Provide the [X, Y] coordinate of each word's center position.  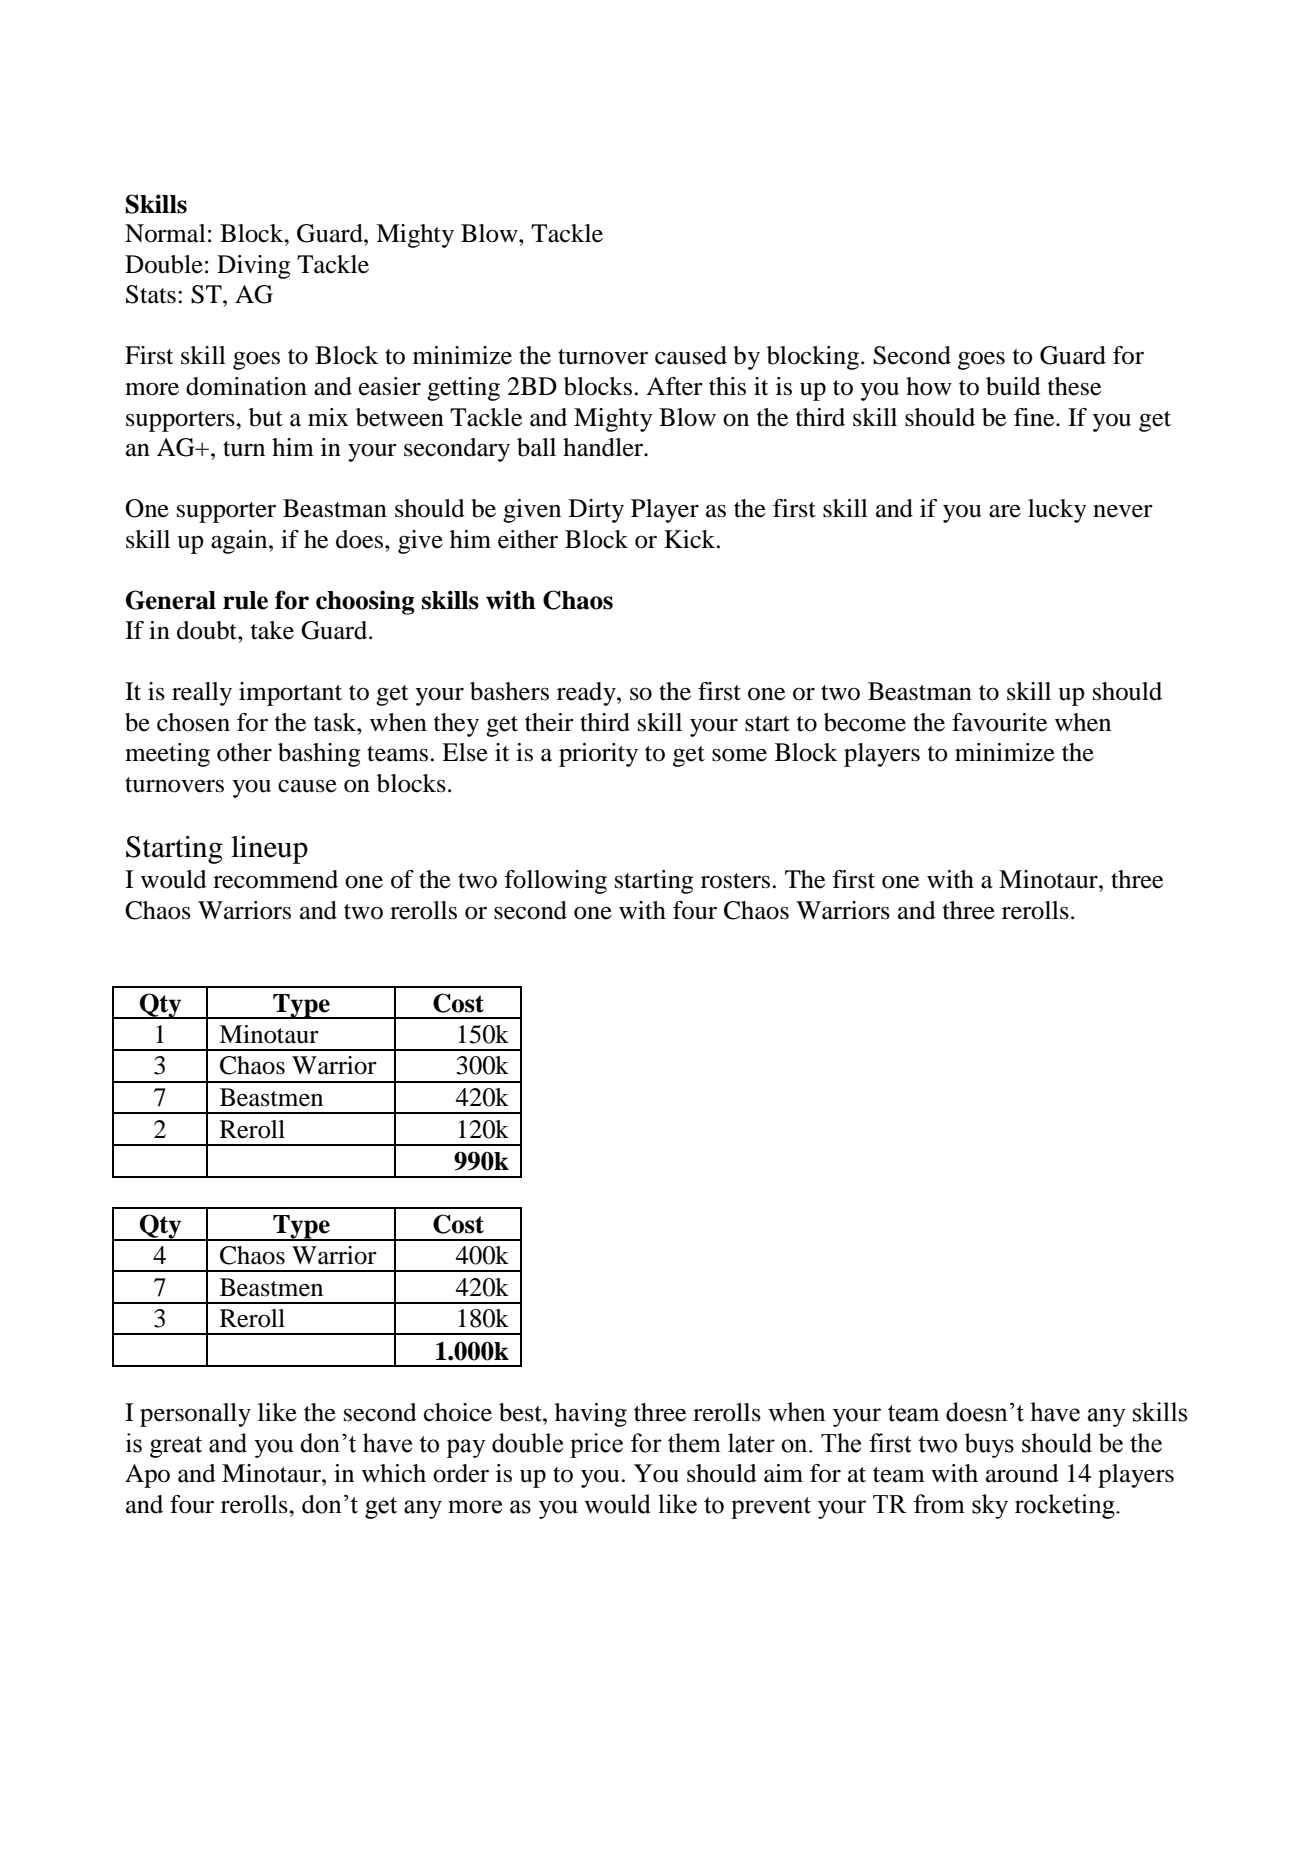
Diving [253, 267]
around [1022, 1473]
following [555, 882]
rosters [735, 881]
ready [587, 694]
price [596, 1445]
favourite [999, 722]
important [290, 694]
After [674, 386]
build [1013, 386]
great [176, 1447]
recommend [275, 879]
